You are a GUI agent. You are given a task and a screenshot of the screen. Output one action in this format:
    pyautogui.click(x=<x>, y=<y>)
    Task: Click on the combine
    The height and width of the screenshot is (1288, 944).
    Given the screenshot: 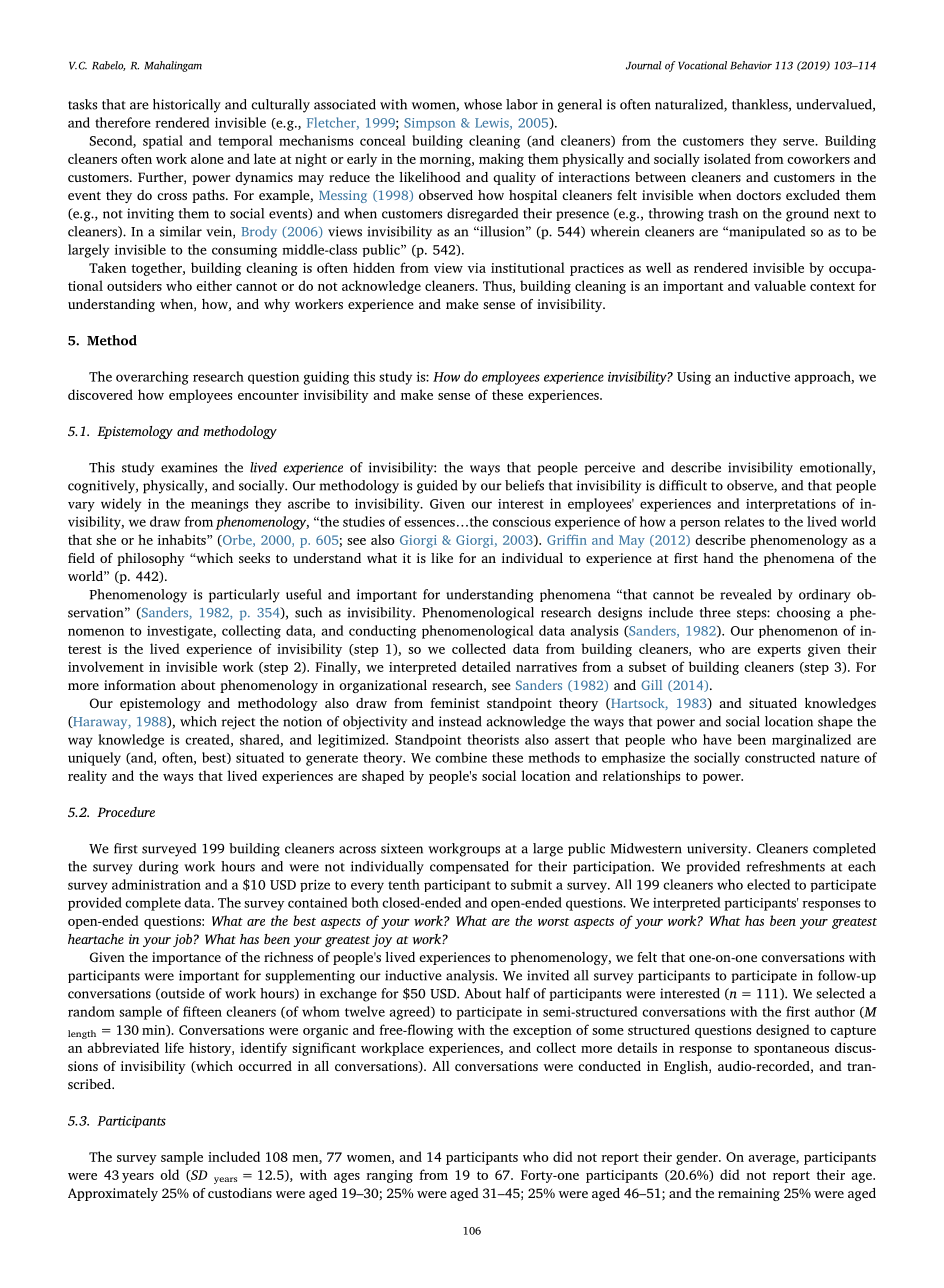 What is the action you would take?
    pyautogui.click(x=461, y=757)
